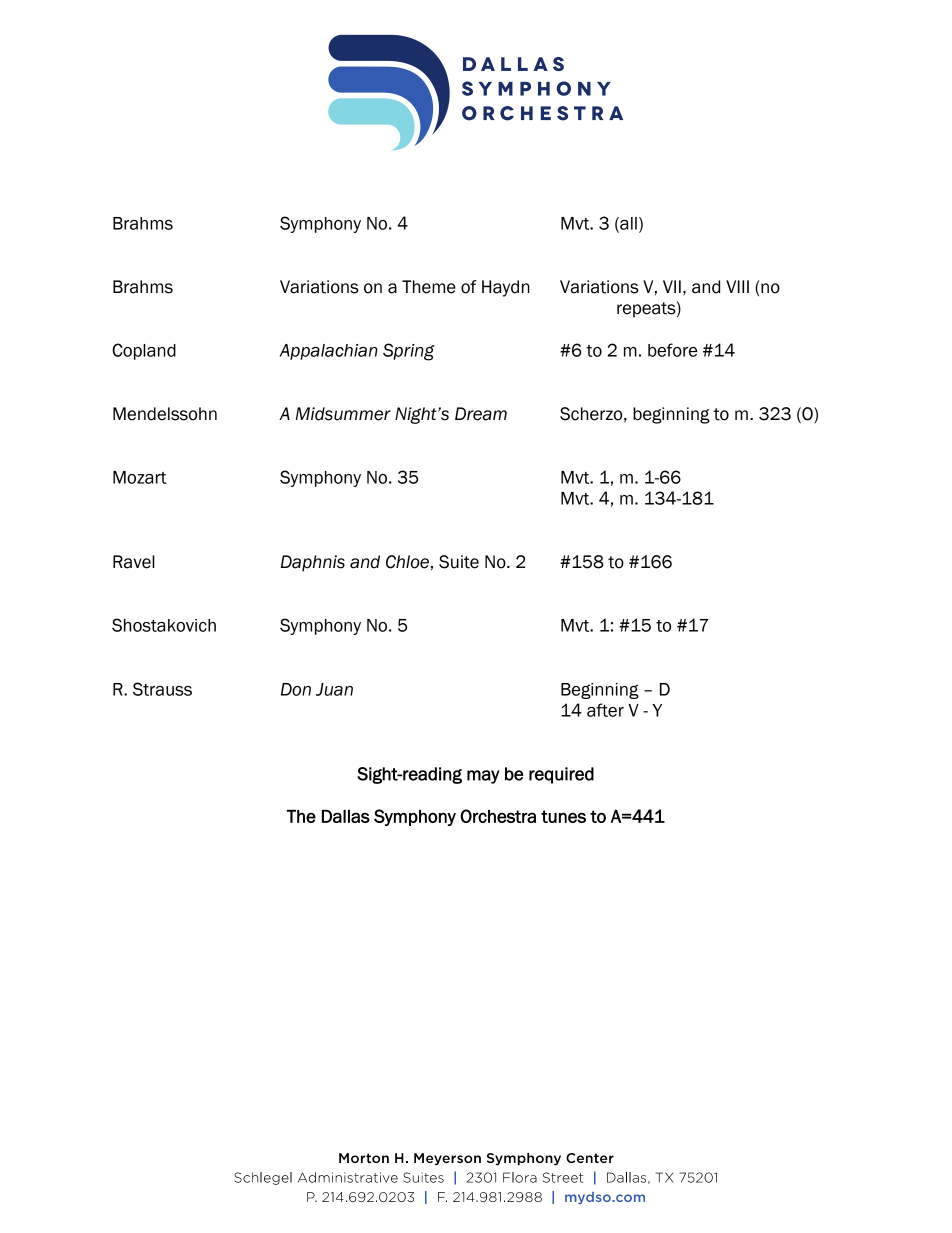 This screenshot has height=1233, width=952. I want to click on may, so click(483, 777).
